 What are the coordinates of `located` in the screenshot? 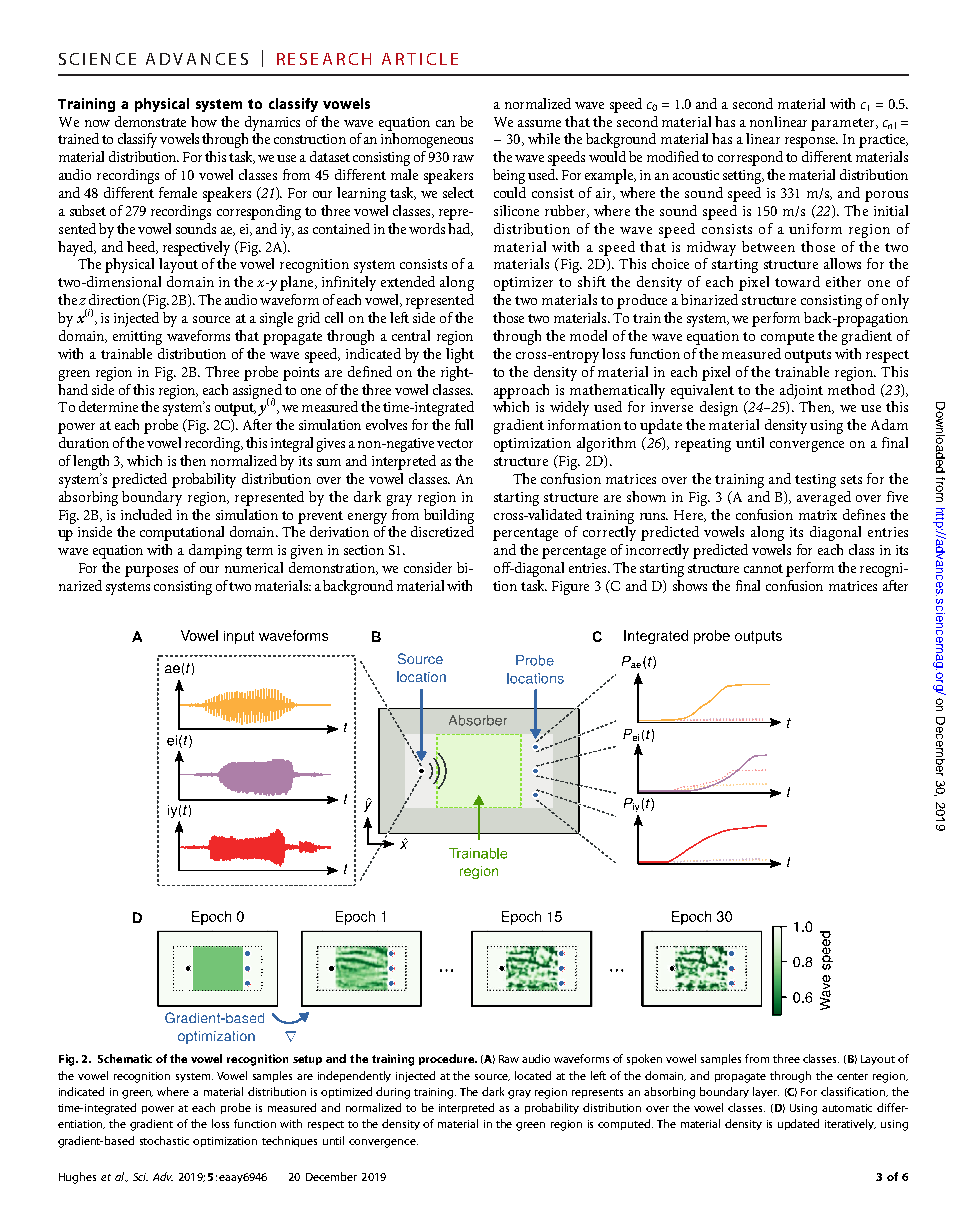 It's located at (533, 1075).
